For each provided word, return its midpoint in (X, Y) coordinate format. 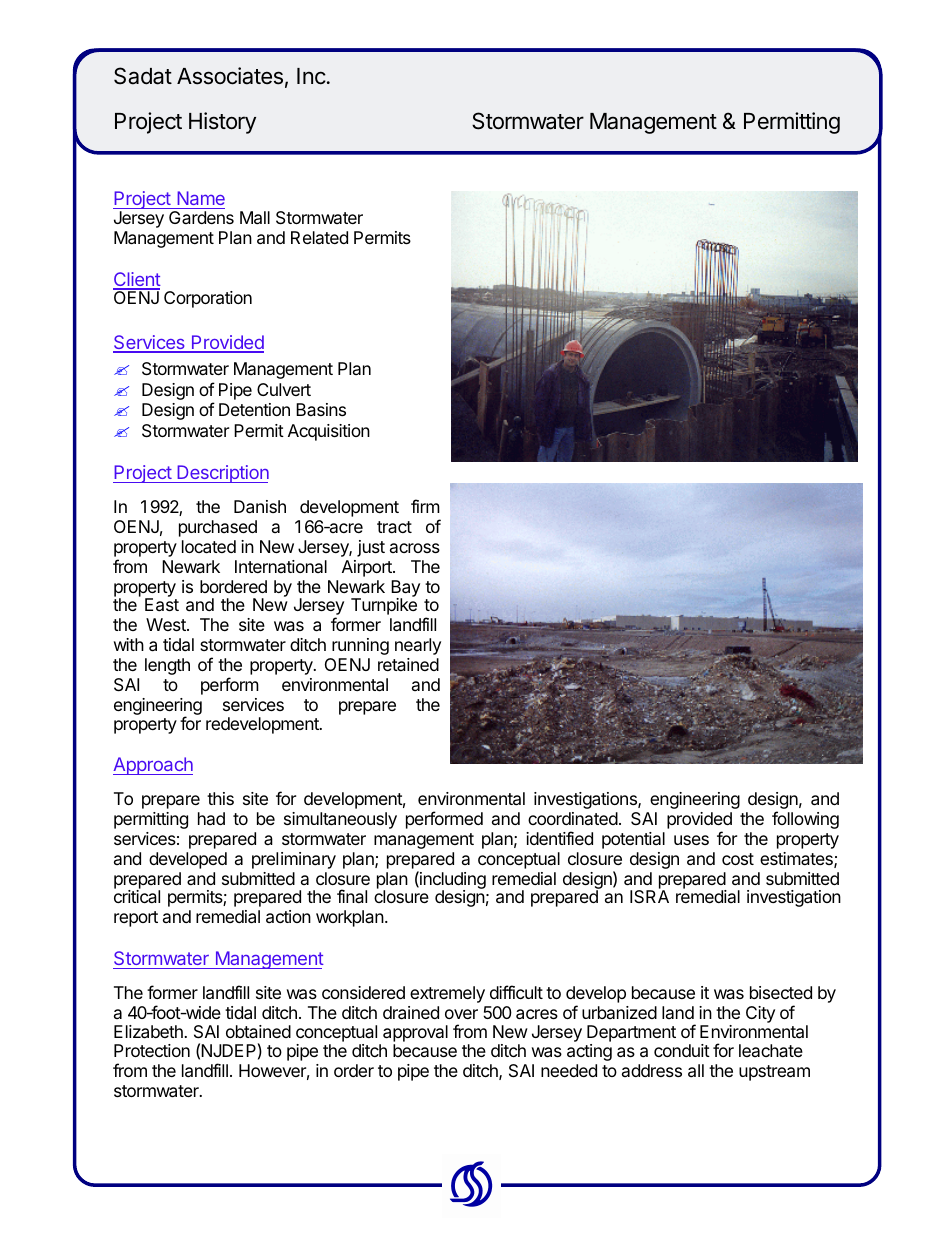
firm (425, 506)
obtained (258, 1031)
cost (738, 859)
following (805, 820)
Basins (321, 409)
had (211, 818)
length (167, 666)
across (415, 548)
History (222, 123)
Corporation (208, 299)
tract (394, 527)
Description (222, 474)
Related (319, 237)
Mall (255, 218)
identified (559, 838)
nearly (418, 646)
